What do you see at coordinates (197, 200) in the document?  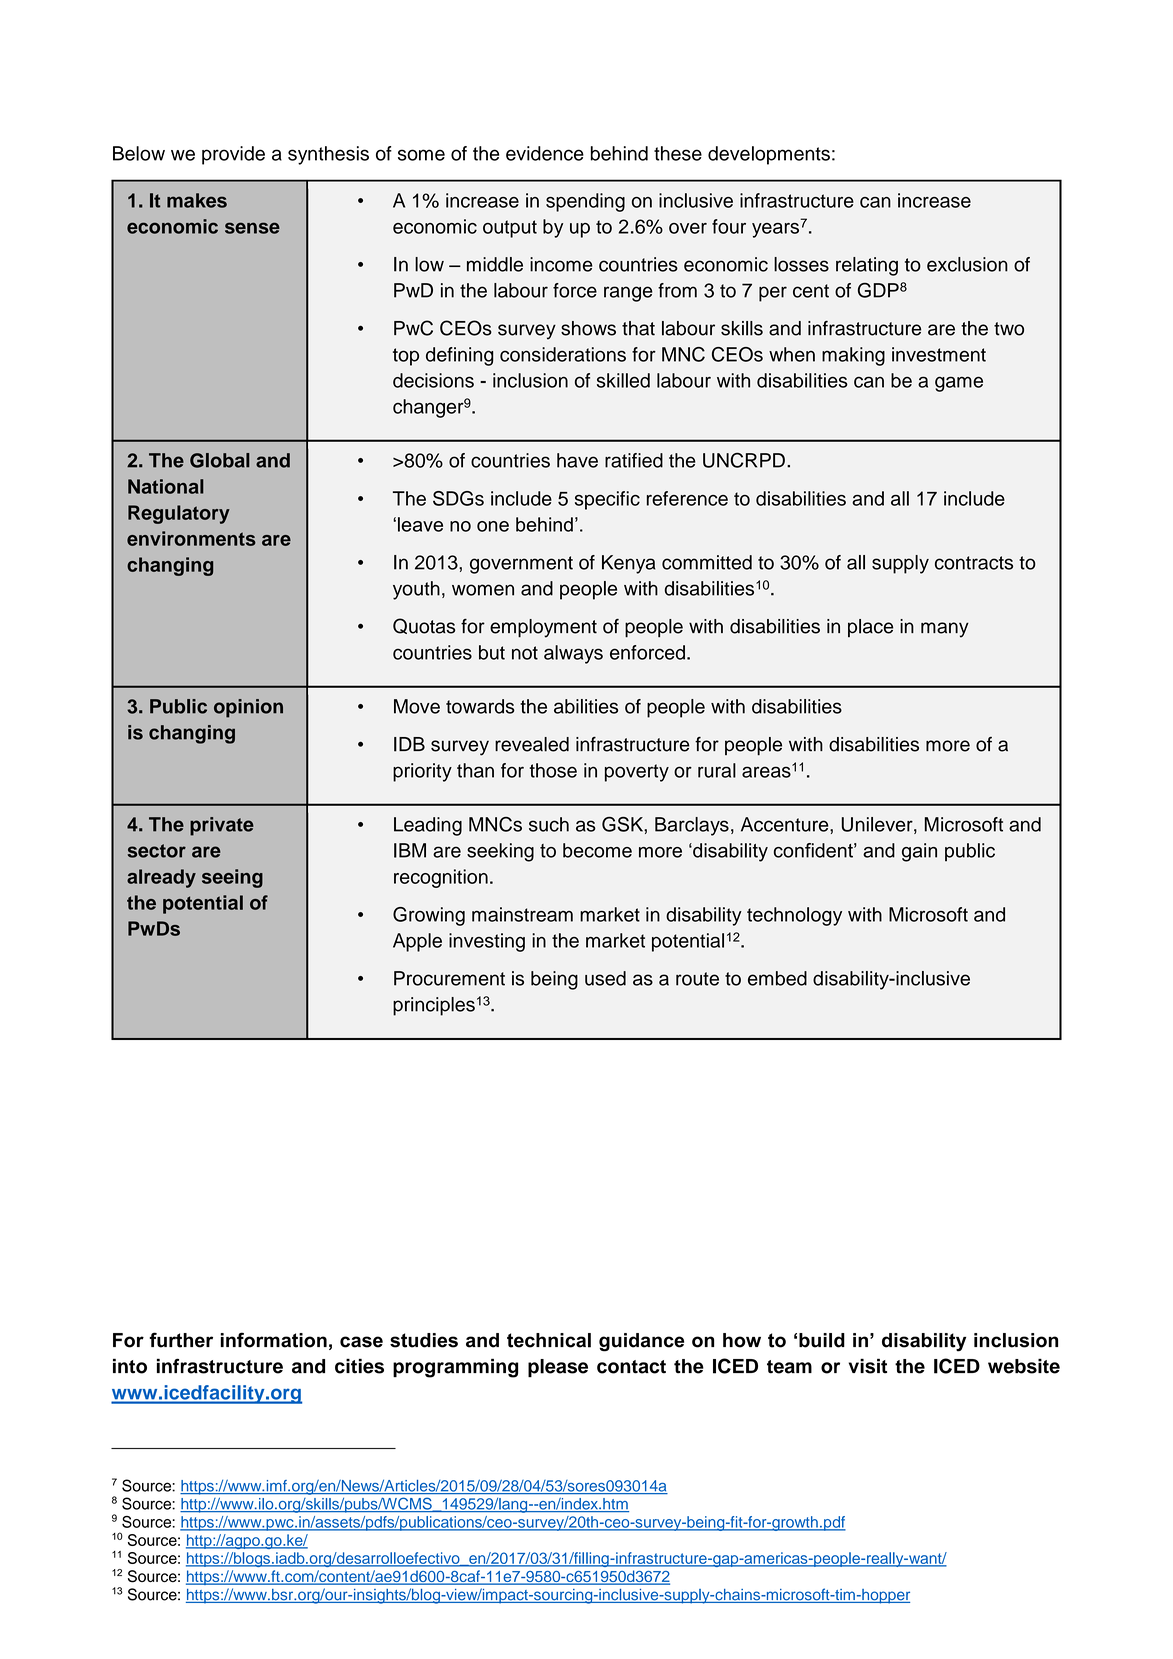 I see `makes` at bounding box center [197, 200].
